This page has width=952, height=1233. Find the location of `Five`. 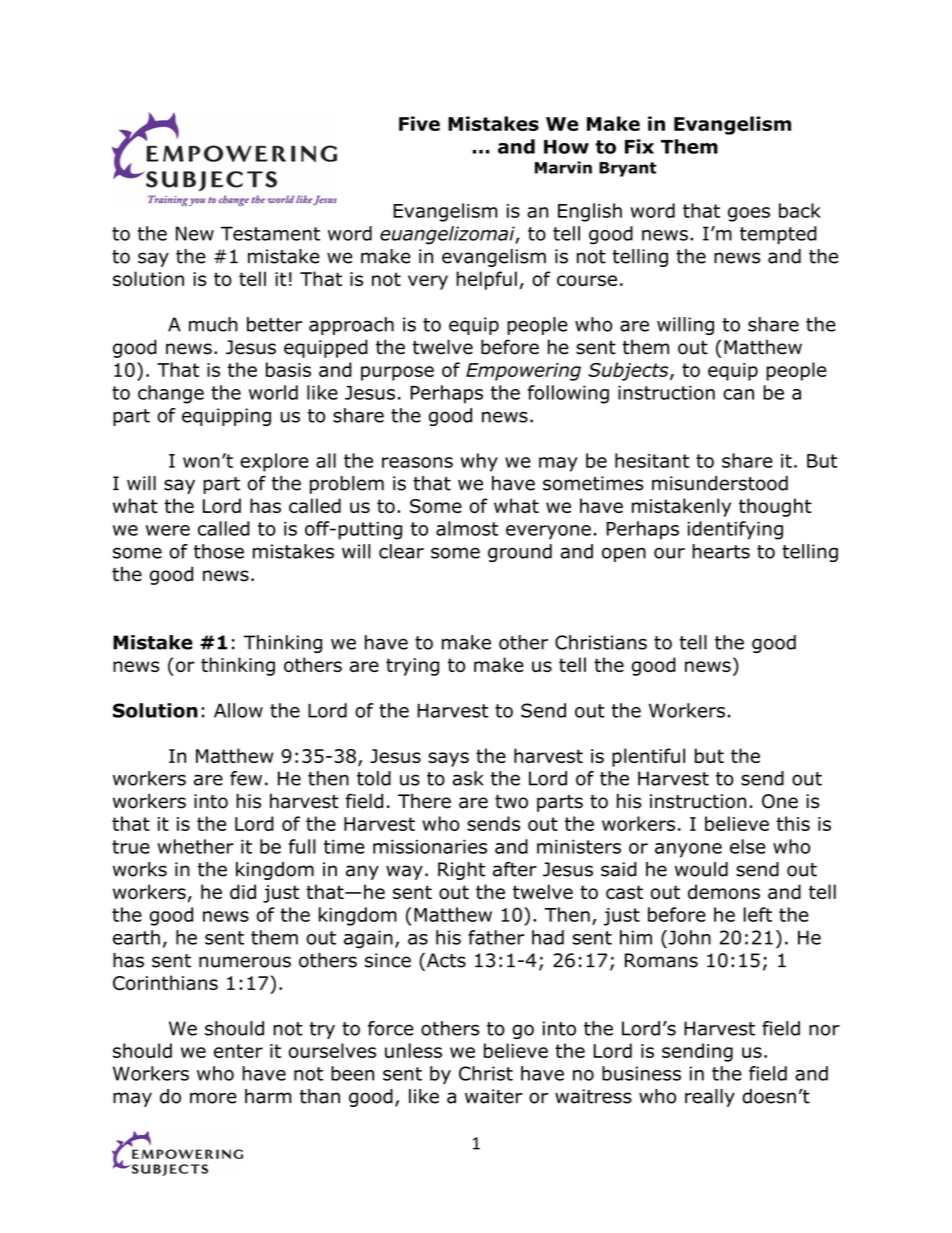

Five is located at coordinates (419, 123).
